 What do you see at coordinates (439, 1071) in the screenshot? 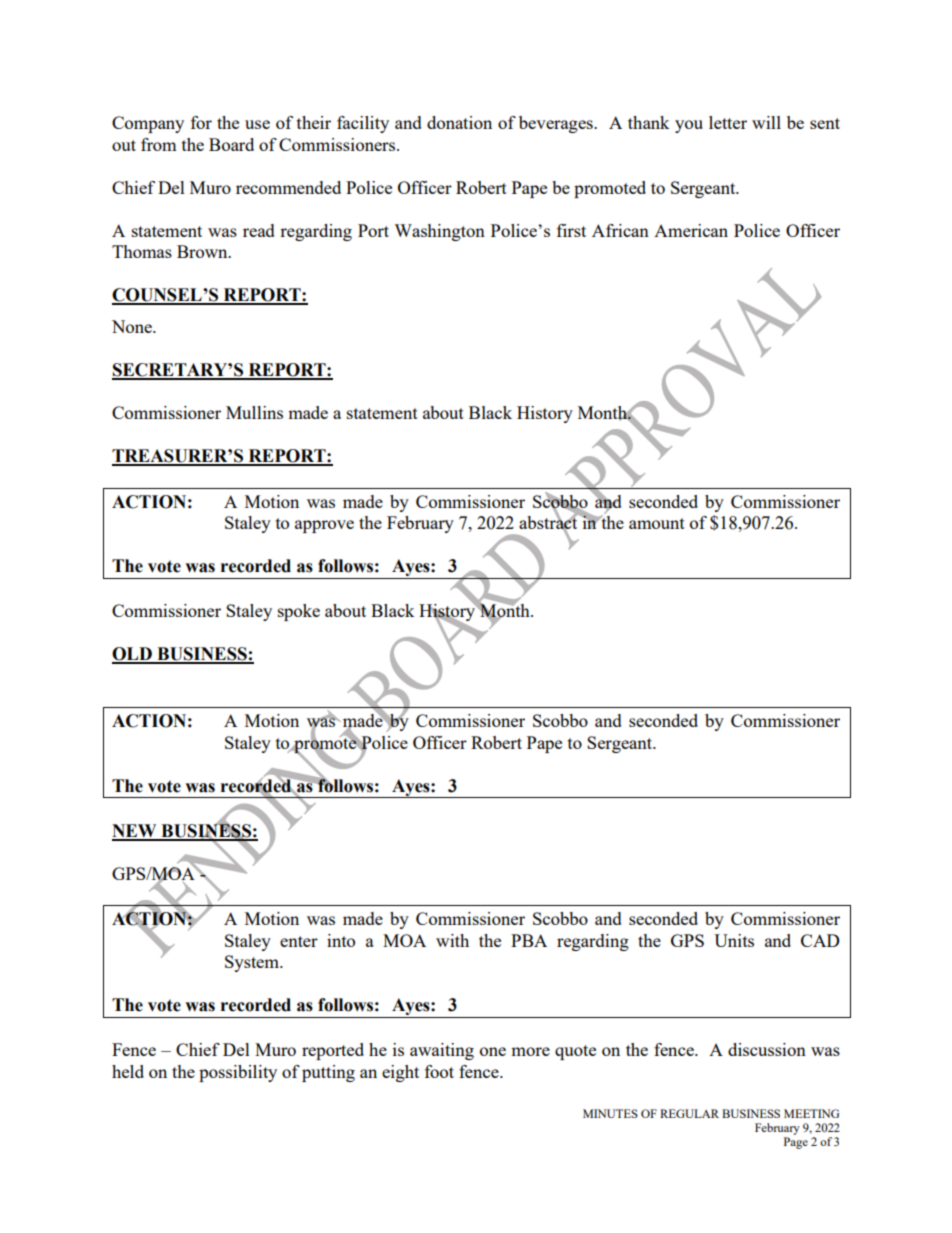
I see `foot` at bounding box center [439, 1071].
